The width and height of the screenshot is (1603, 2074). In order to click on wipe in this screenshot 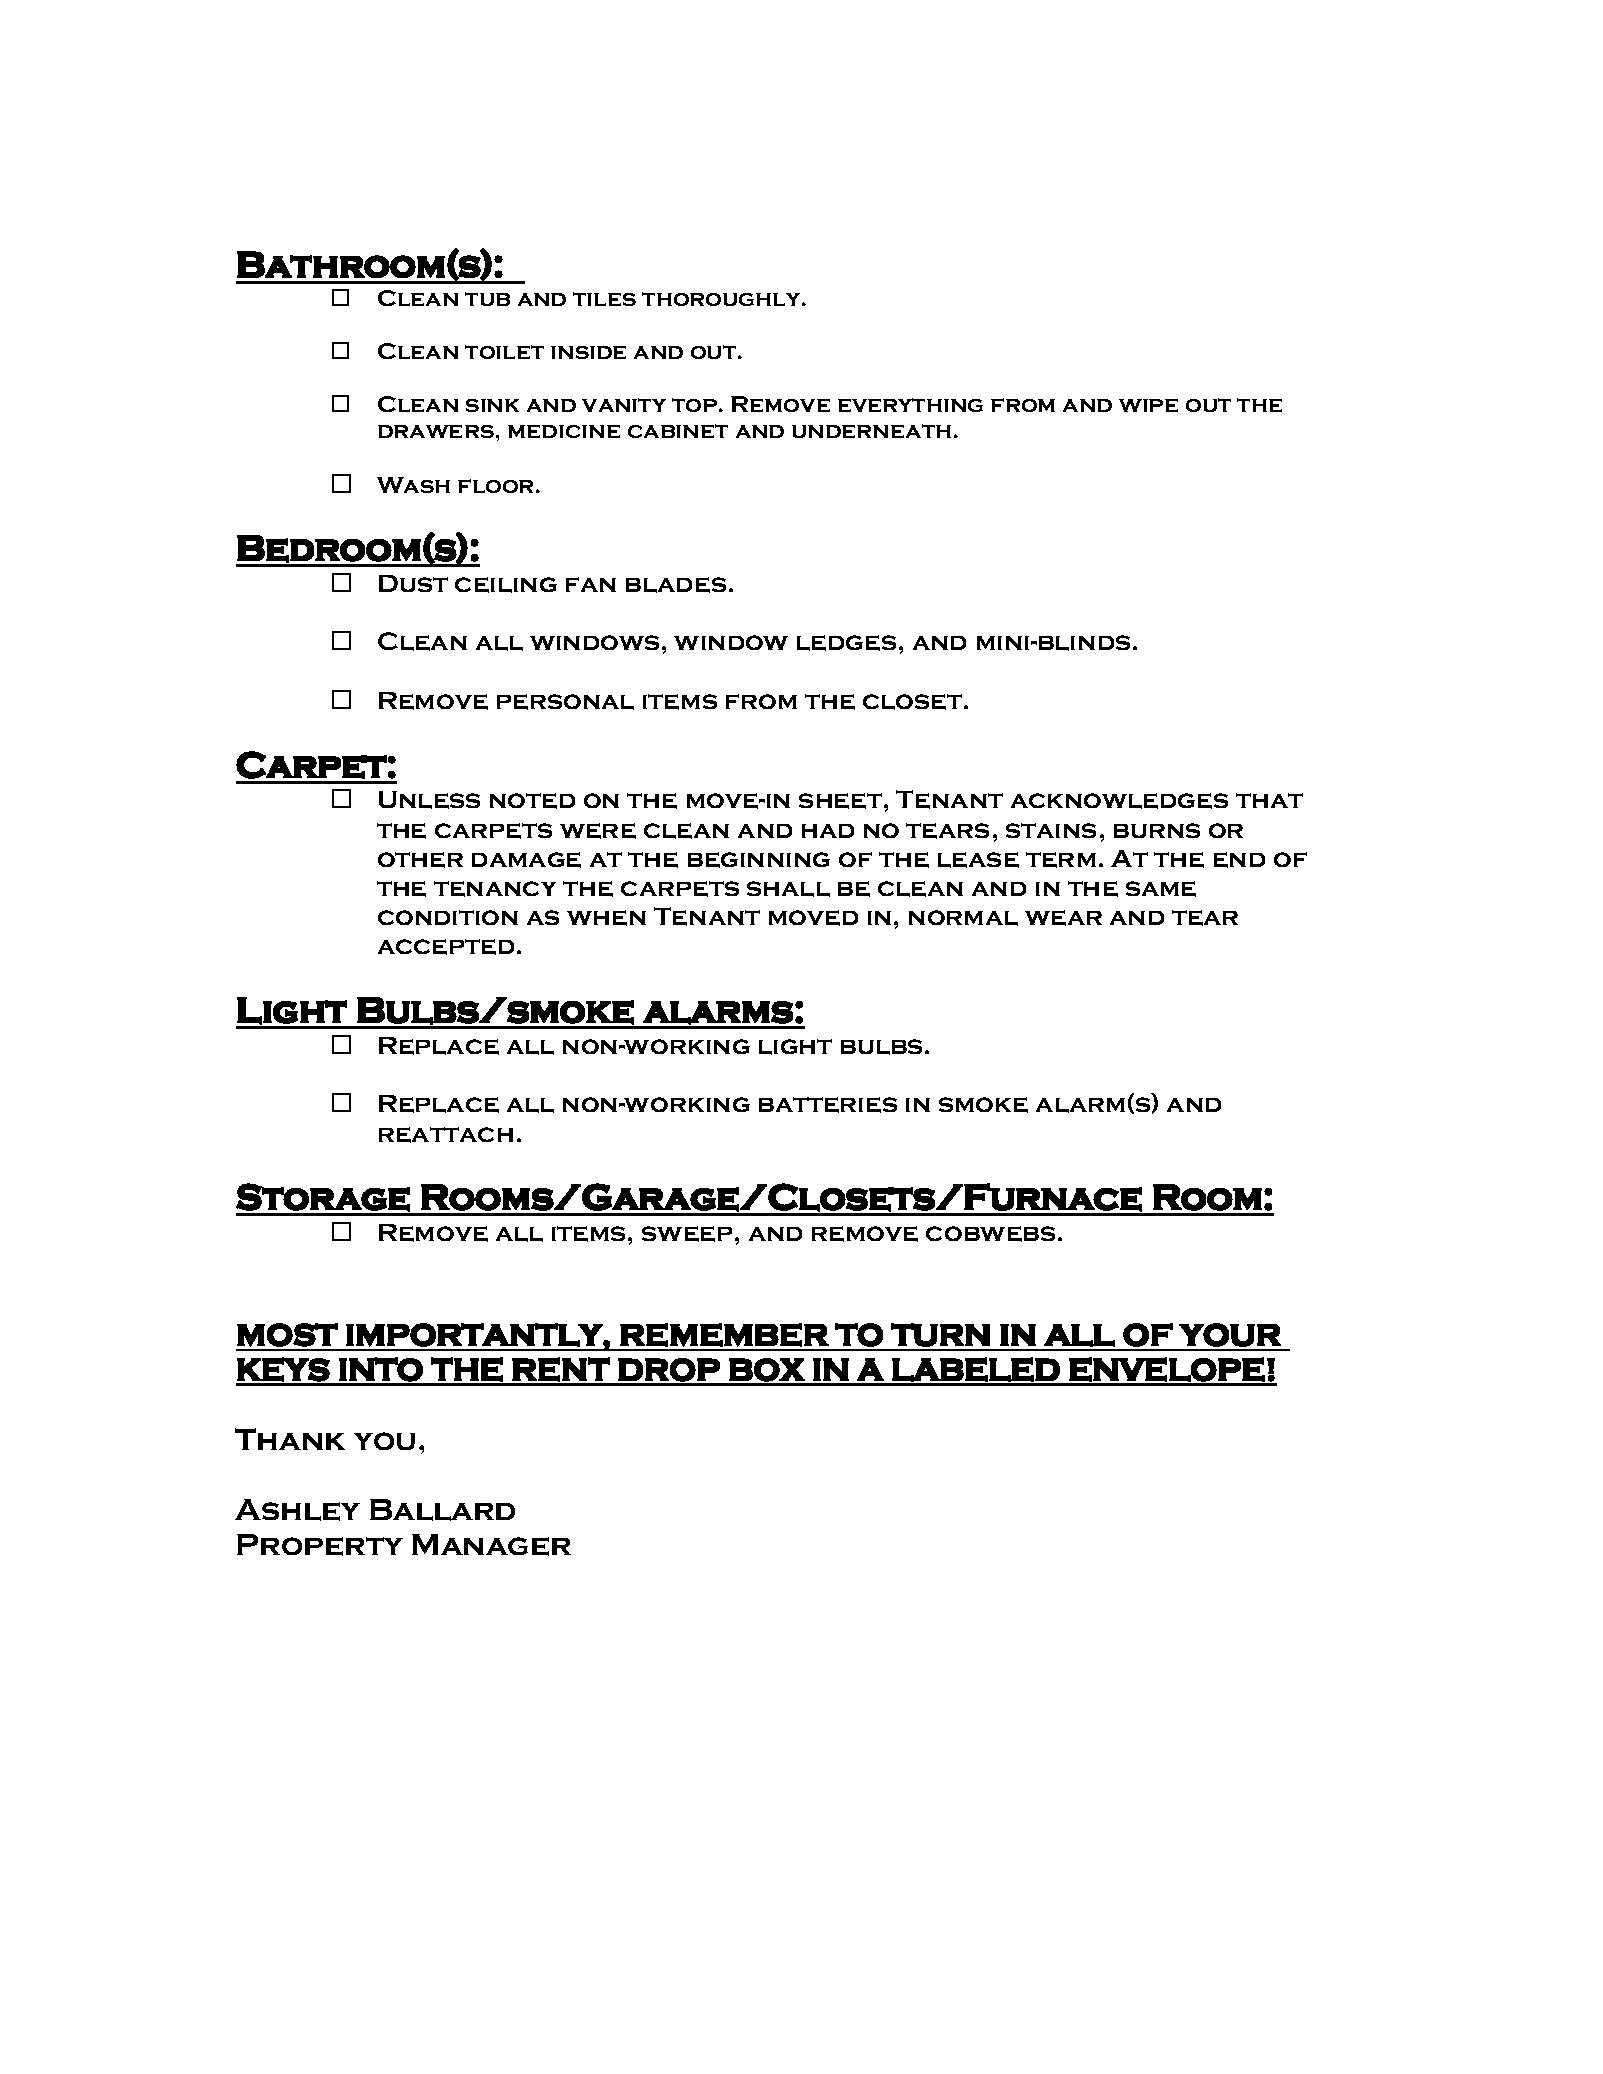, I will do `click(1148, 405)`.
